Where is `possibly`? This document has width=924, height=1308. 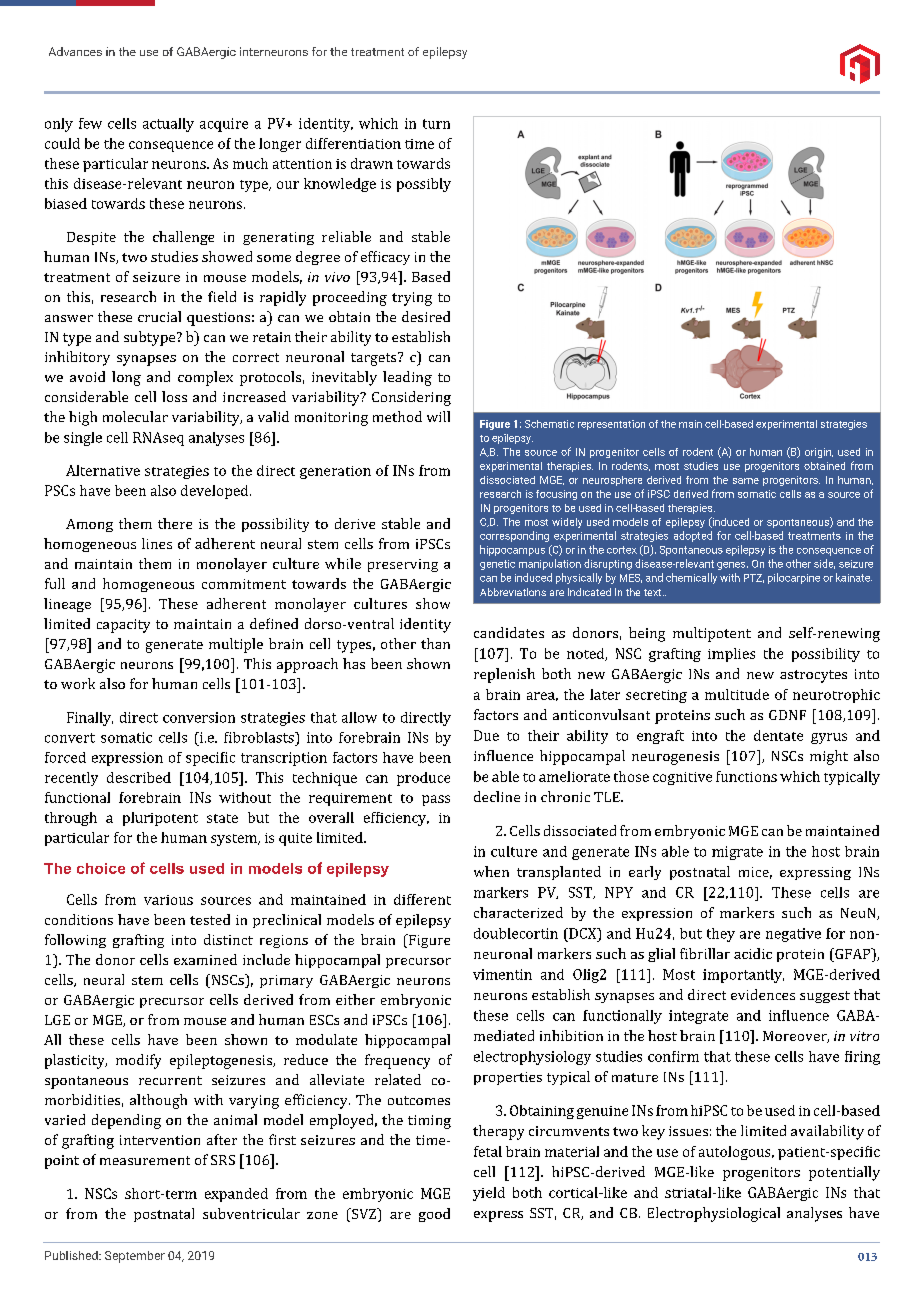
possibly is located at coordinates (424, 185).
